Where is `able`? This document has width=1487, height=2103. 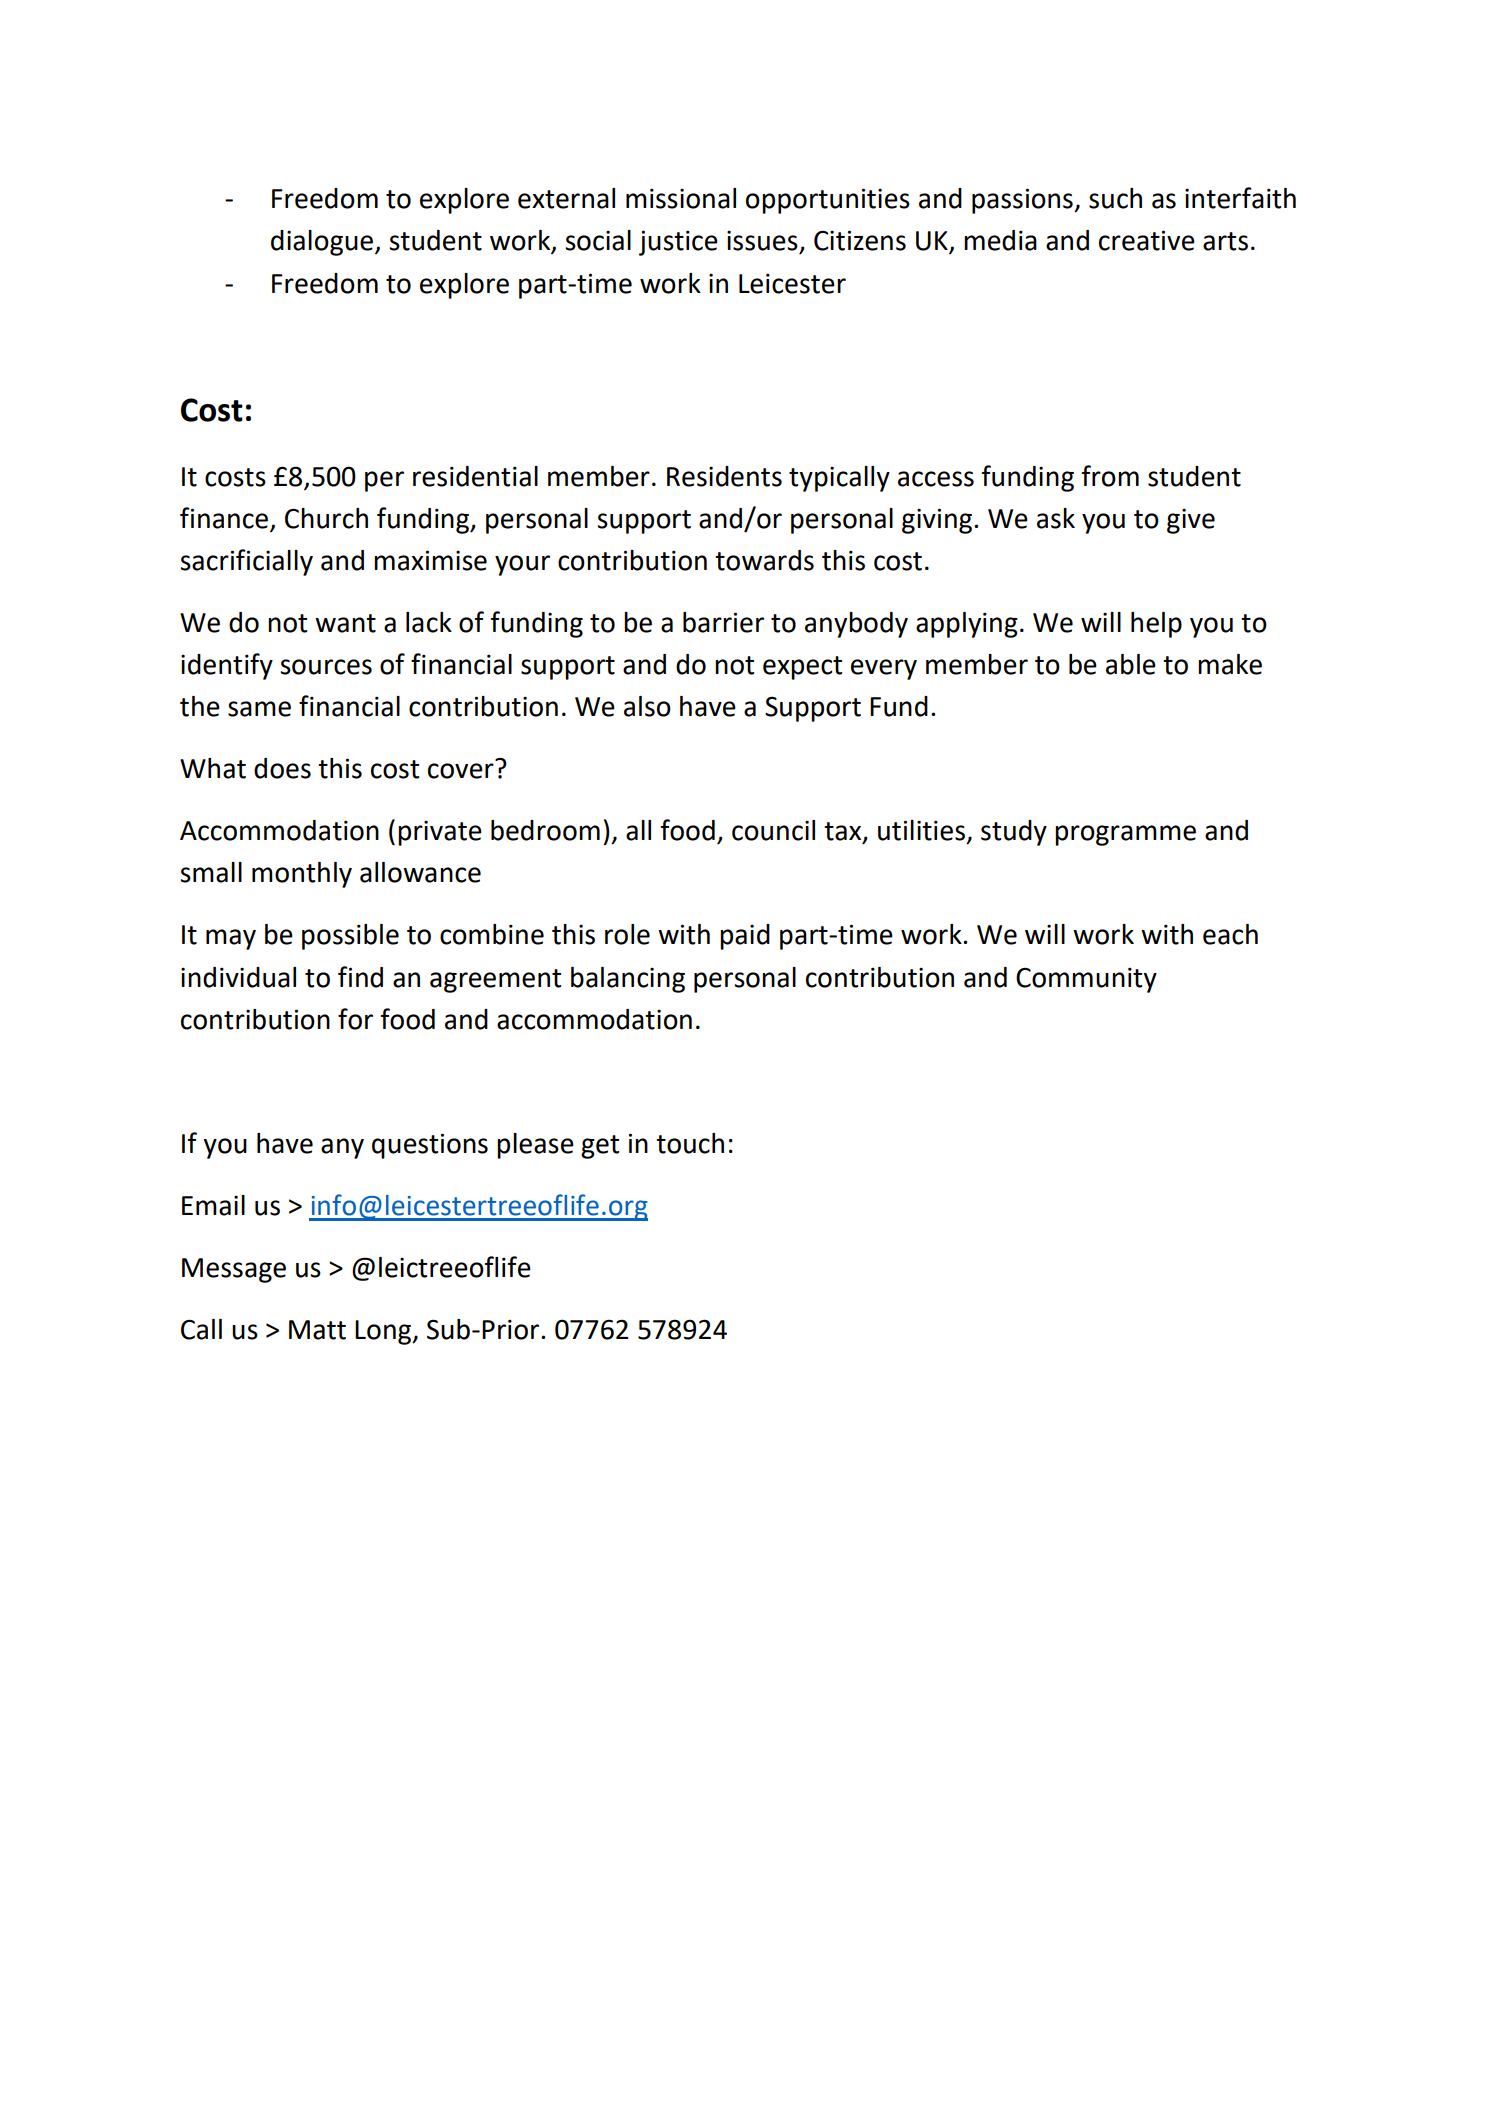 able is located at coordinates (1131, 664).
